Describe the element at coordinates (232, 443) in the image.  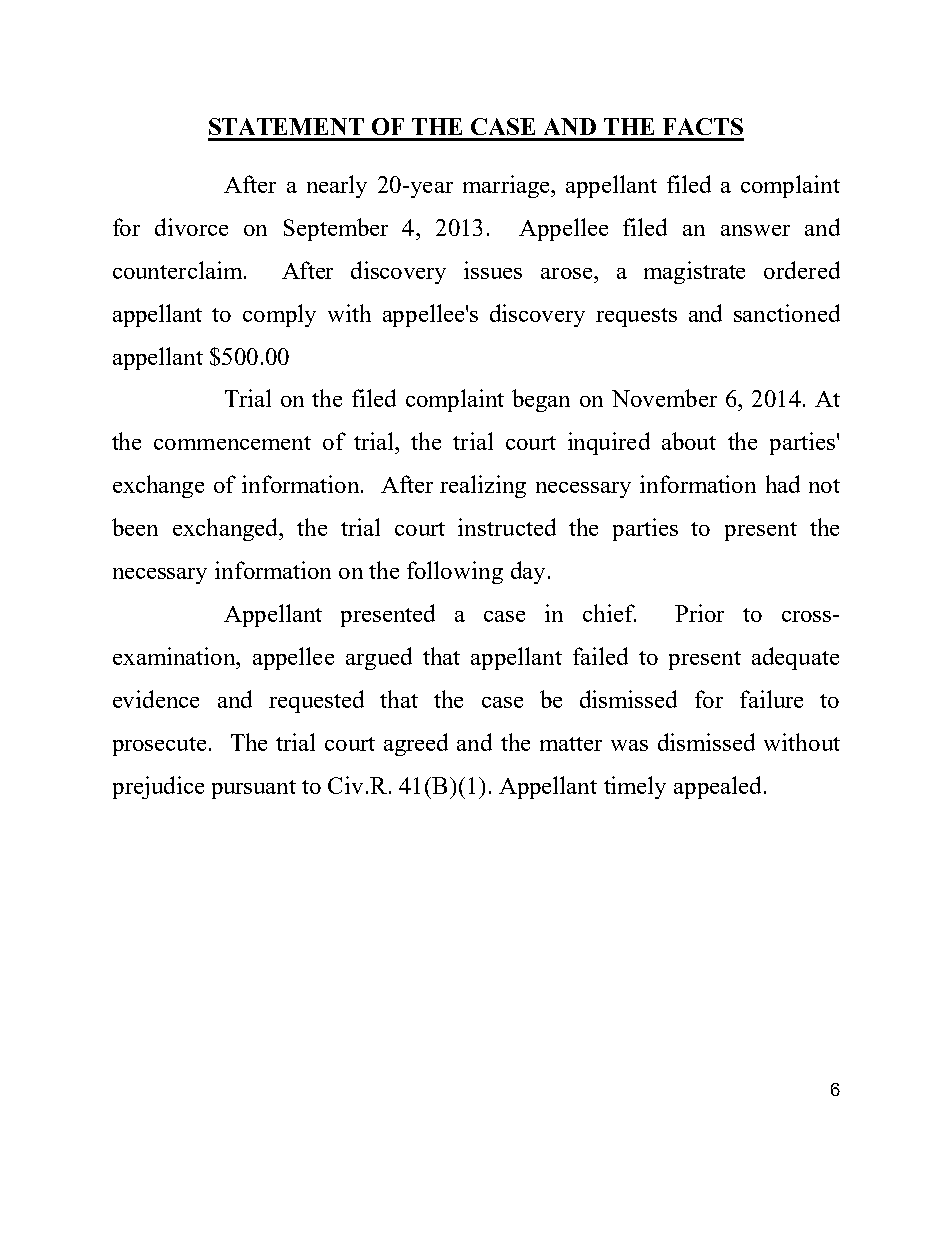
I see `commencement` at that location.
